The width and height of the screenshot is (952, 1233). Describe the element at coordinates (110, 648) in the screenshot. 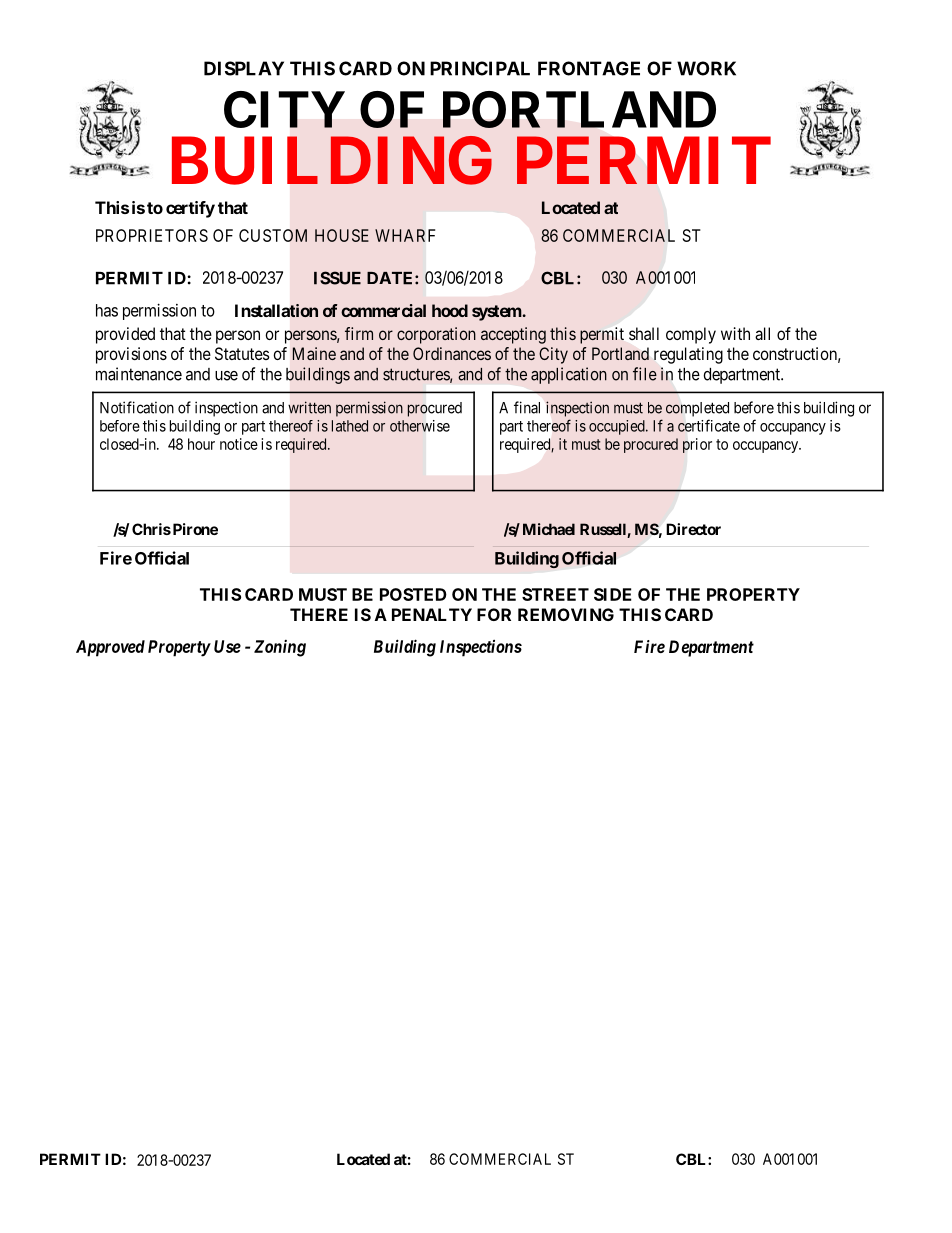

I see `Approved` at that location.
